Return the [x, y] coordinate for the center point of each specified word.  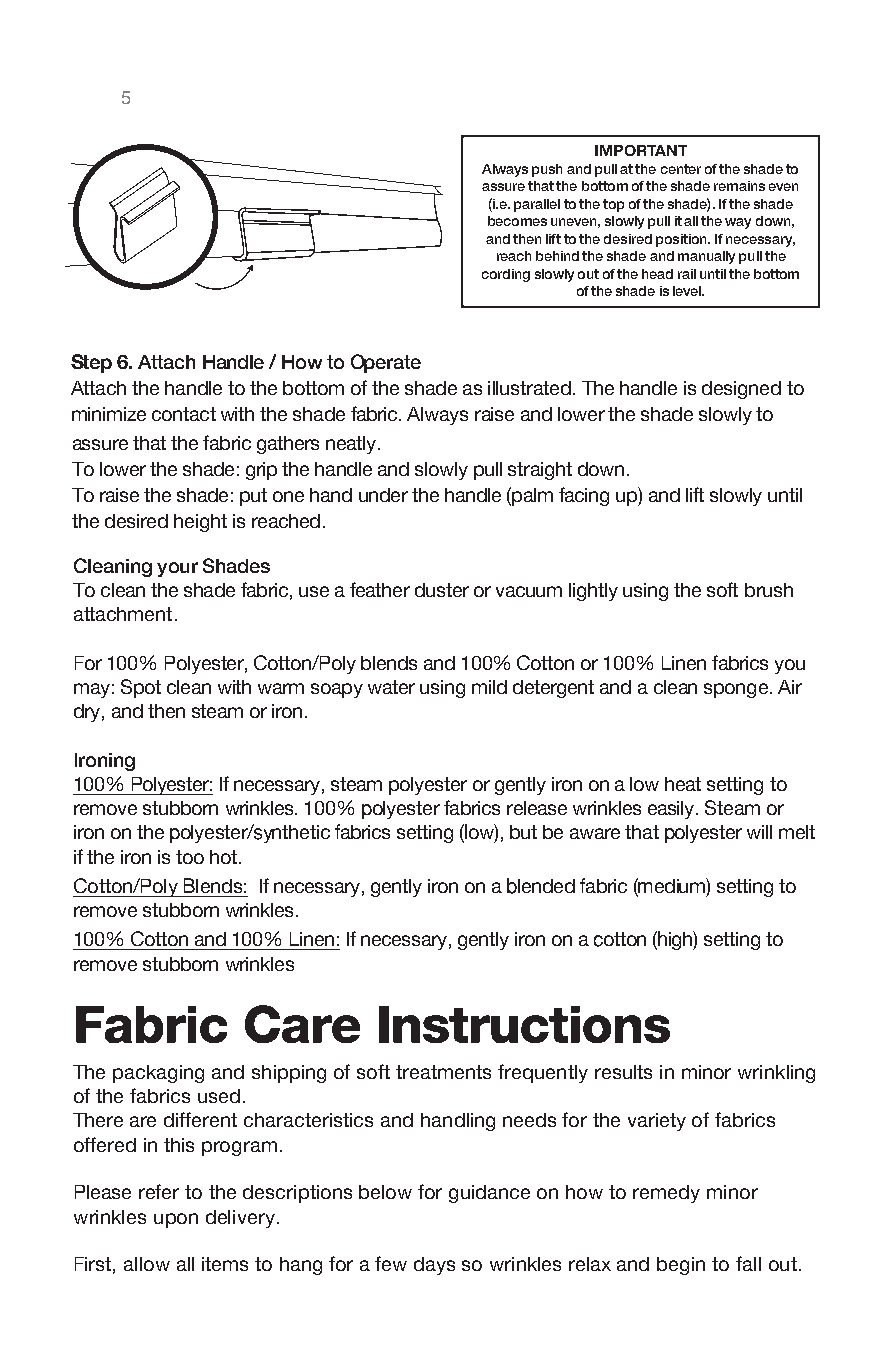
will [759, 832]
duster [442, 590]
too [190, 857]
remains [739, 186]
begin [681, 1266]
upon [176, 1220]
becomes [517, 221]
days [434, 1266]
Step [91, 363]
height [200, 523]
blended [541, 886]
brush [769, 590]
